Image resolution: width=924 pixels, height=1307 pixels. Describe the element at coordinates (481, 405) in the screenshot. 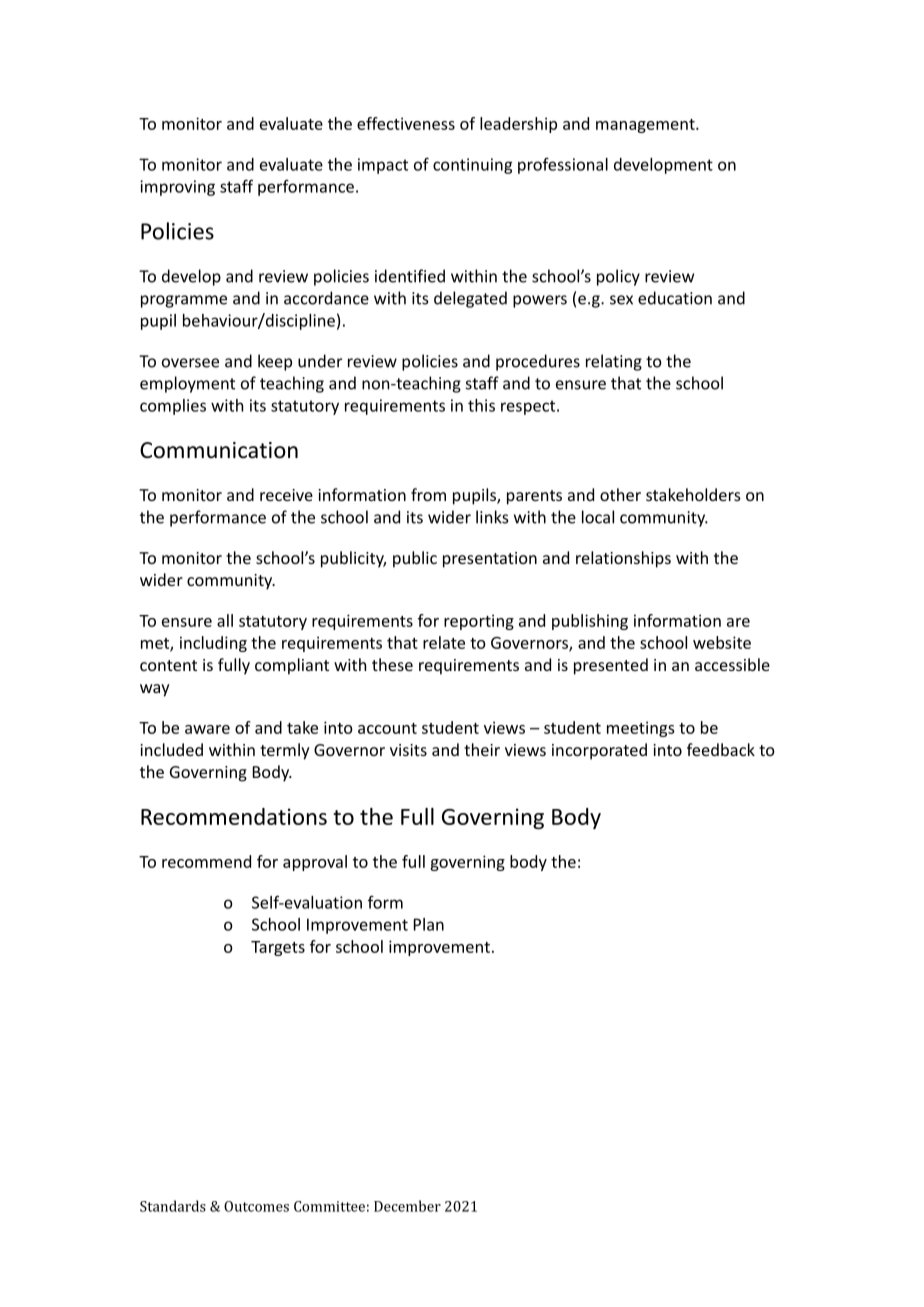

I see `this` at that location.
